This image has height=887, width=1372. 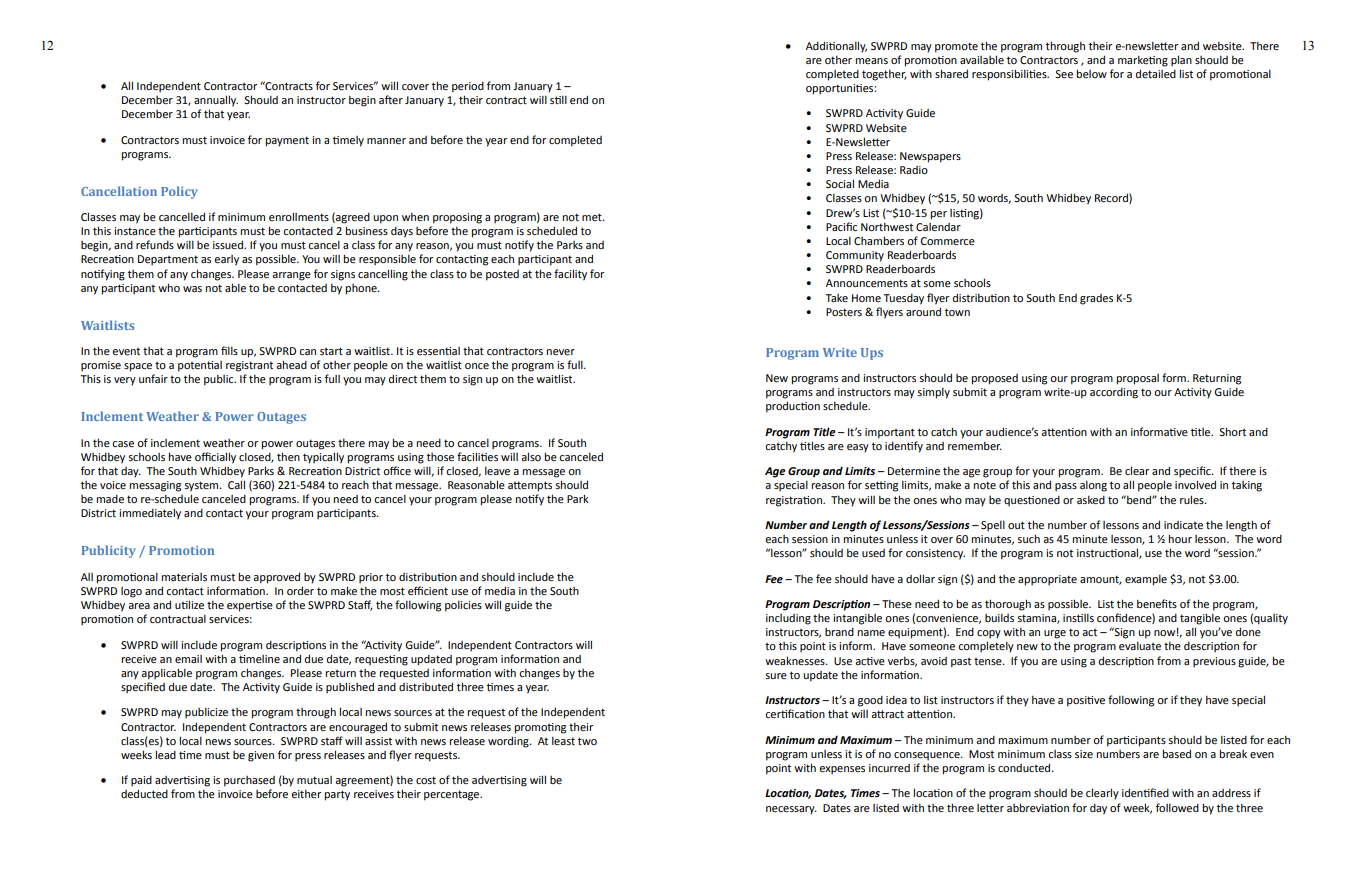 I want to click on necessary, so click(x=791, y=810).
